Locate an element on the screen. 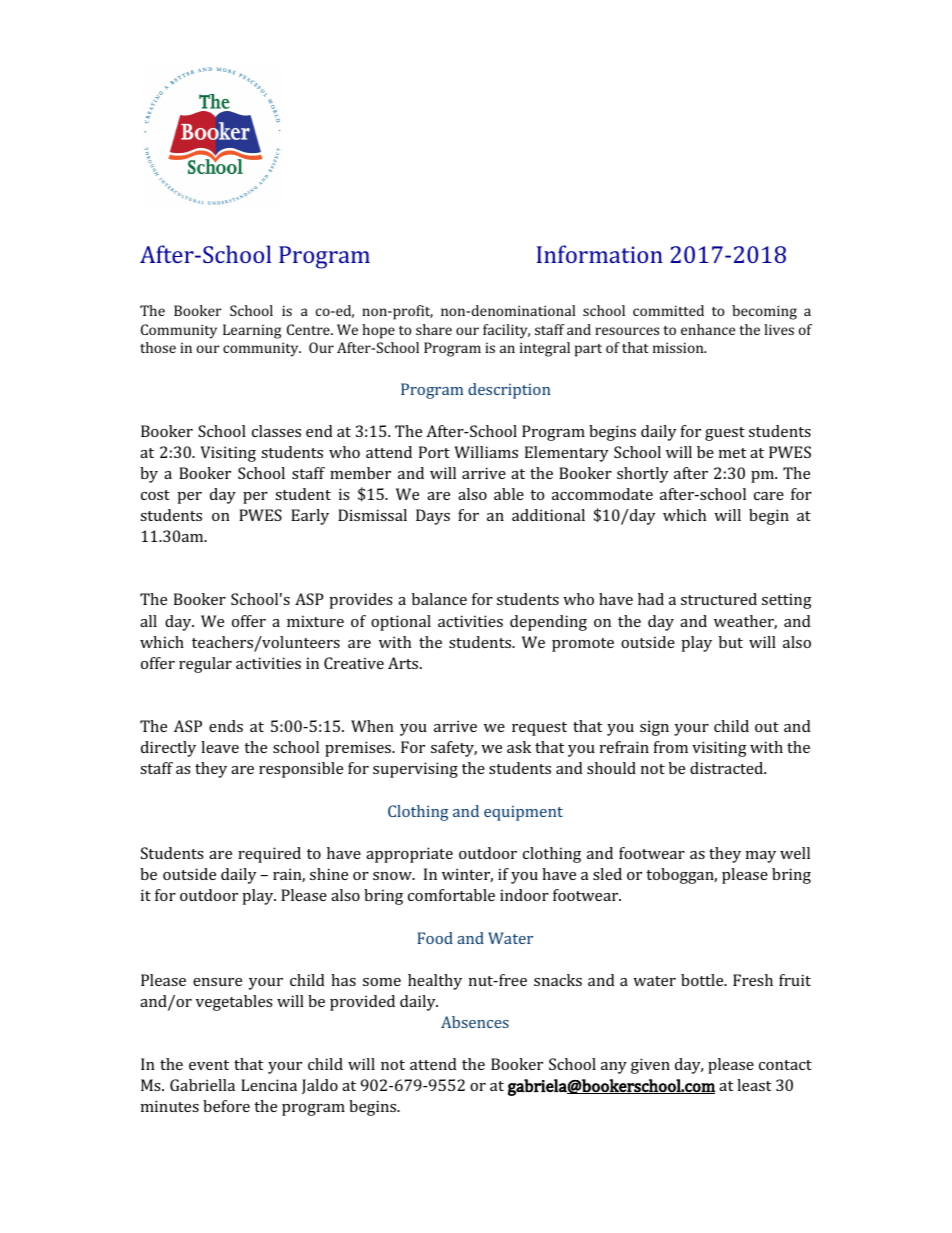 This screenshot has height=1233, width=952. structured is located at coordinates (719, 599).
